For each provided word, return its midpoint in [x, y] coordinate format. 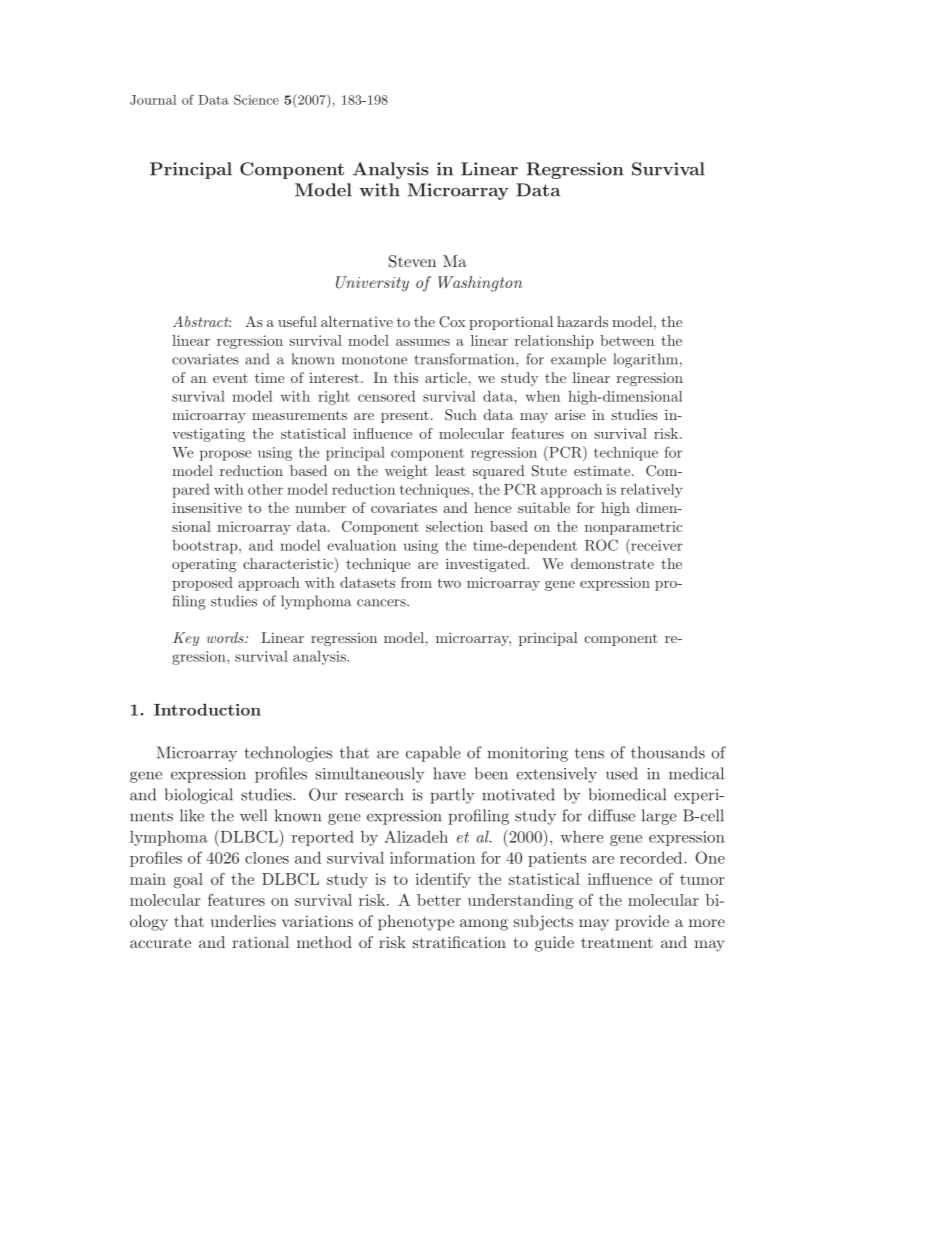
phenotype [416, 923]
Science [256, 99]
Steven [412, 261]
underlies [243, 921]
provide [642, 923]
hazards [582, 321]
